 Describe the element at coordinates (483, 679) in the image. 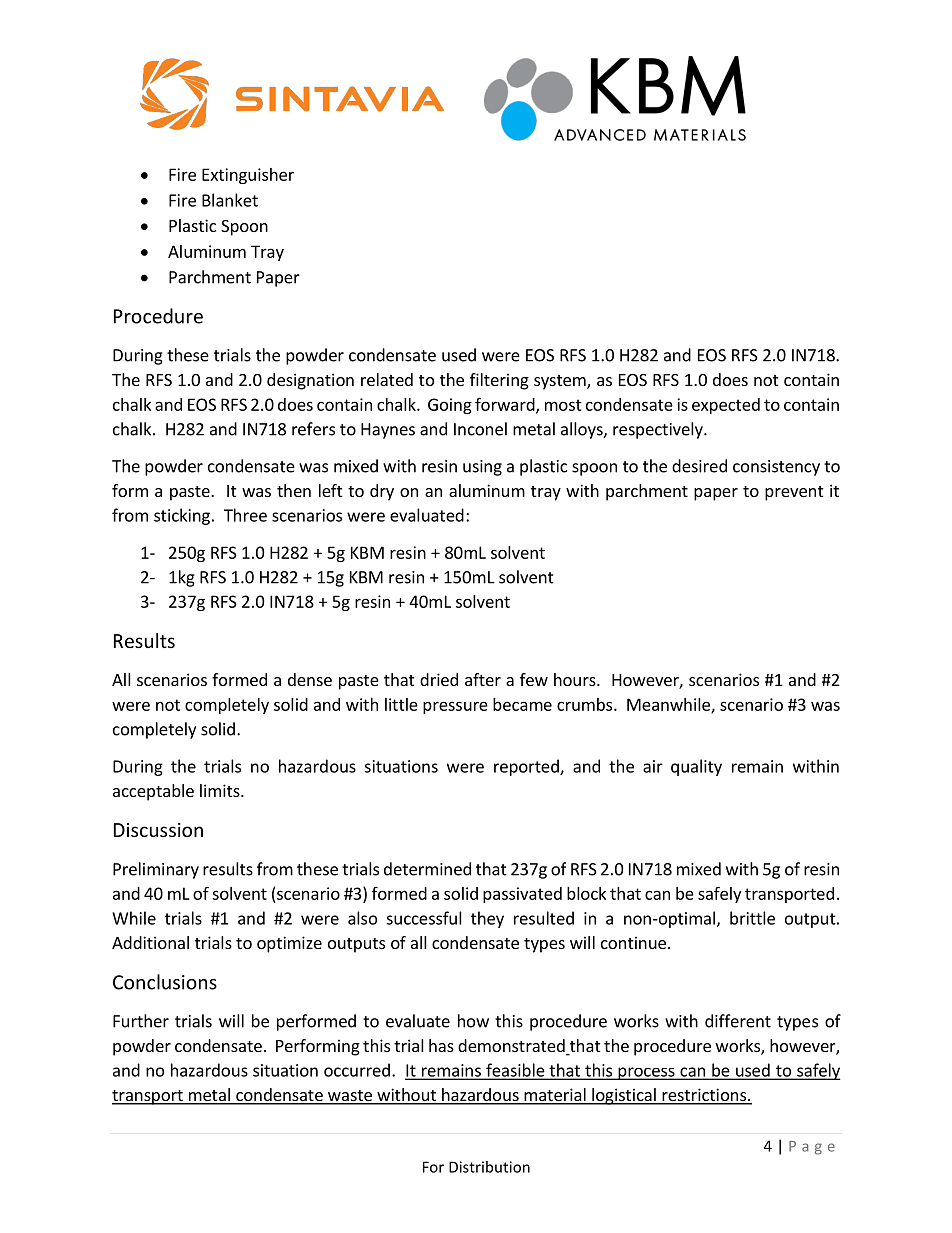

I see `after` at that location.
